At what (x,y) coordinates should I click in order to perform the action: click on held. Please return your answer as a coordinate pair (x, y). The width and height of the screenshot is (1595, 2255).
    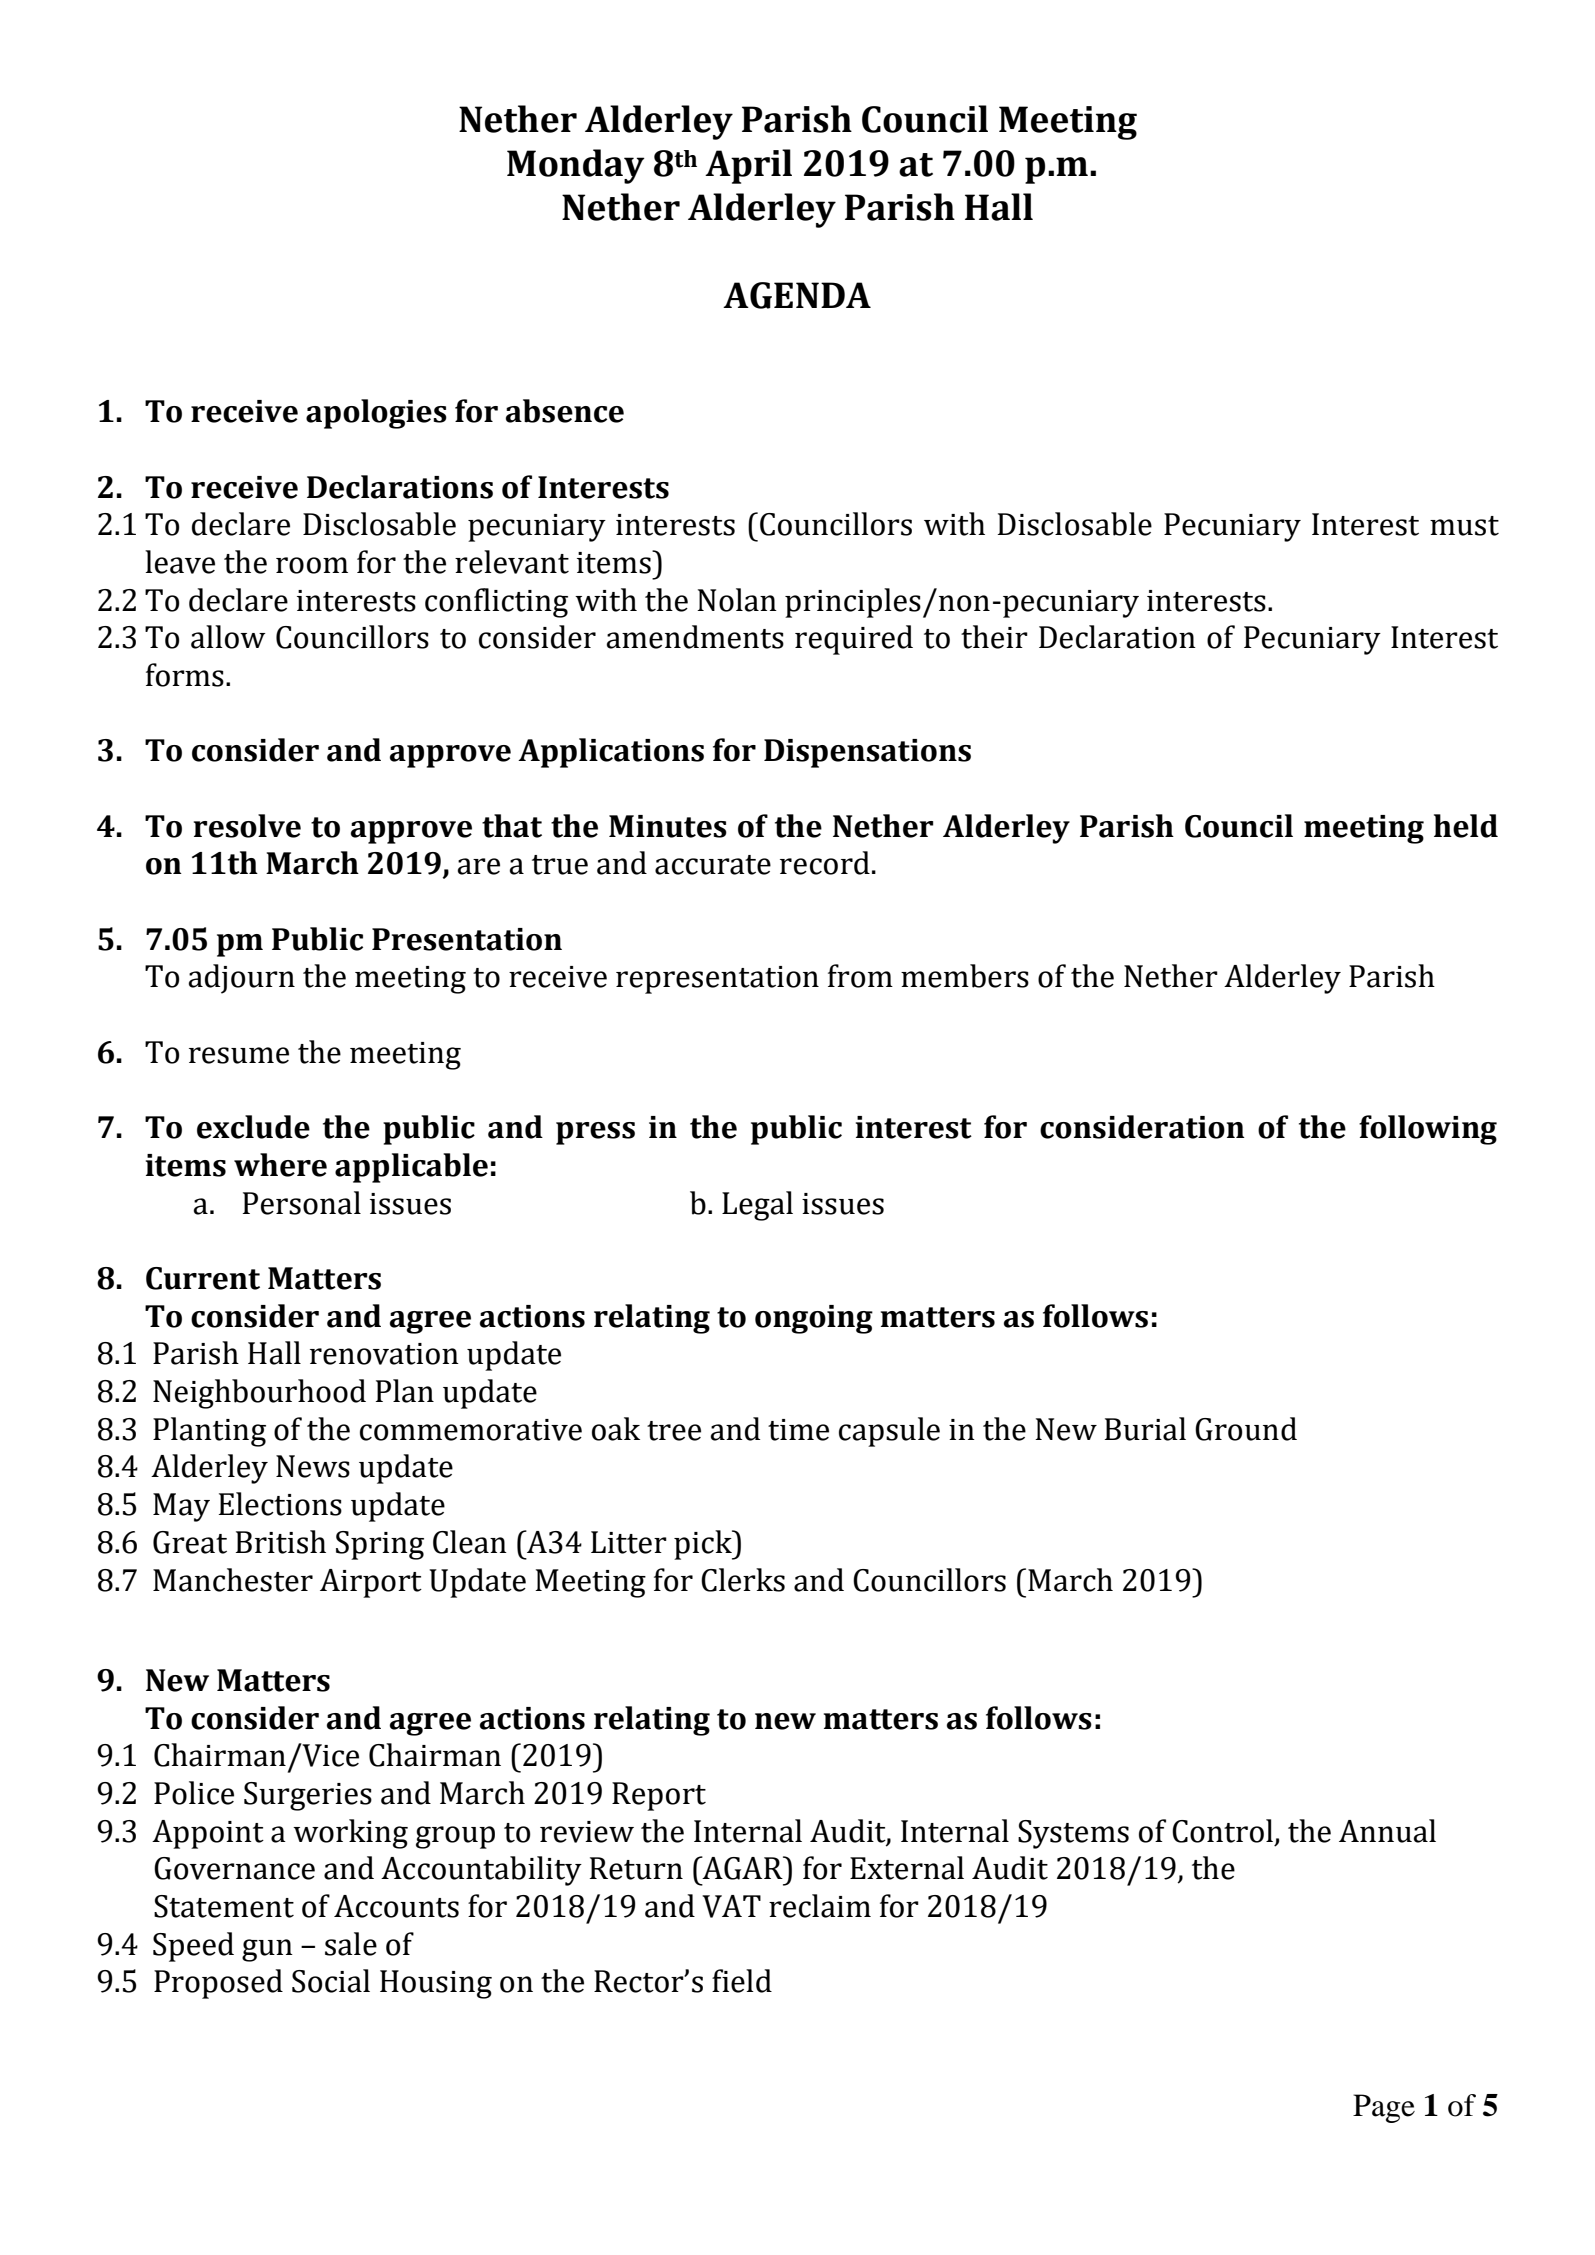
    Looking at the image, I should click on (1466, 826).
